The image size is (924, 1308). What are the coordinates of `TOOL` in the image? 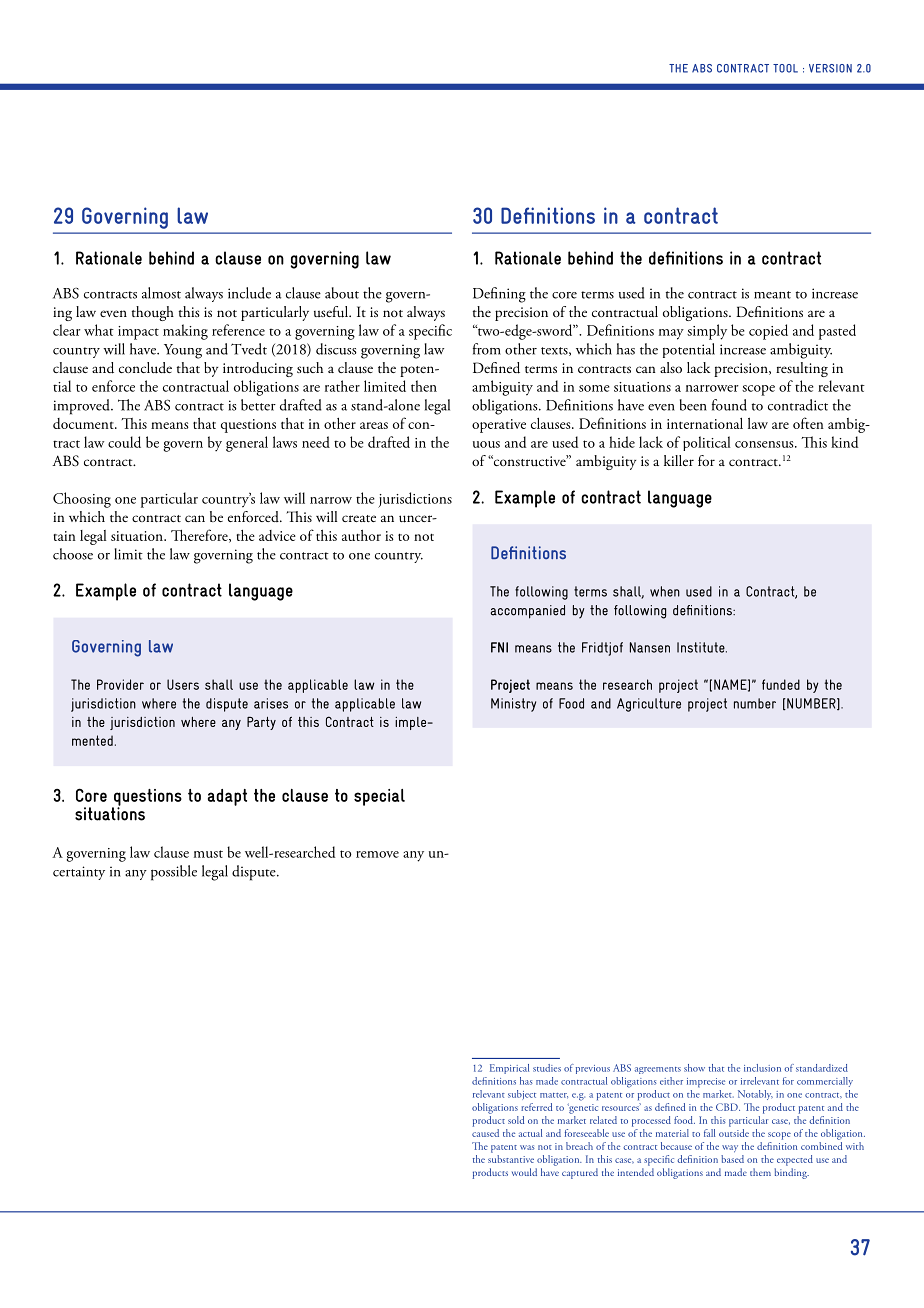 It's located at (785, 68).
